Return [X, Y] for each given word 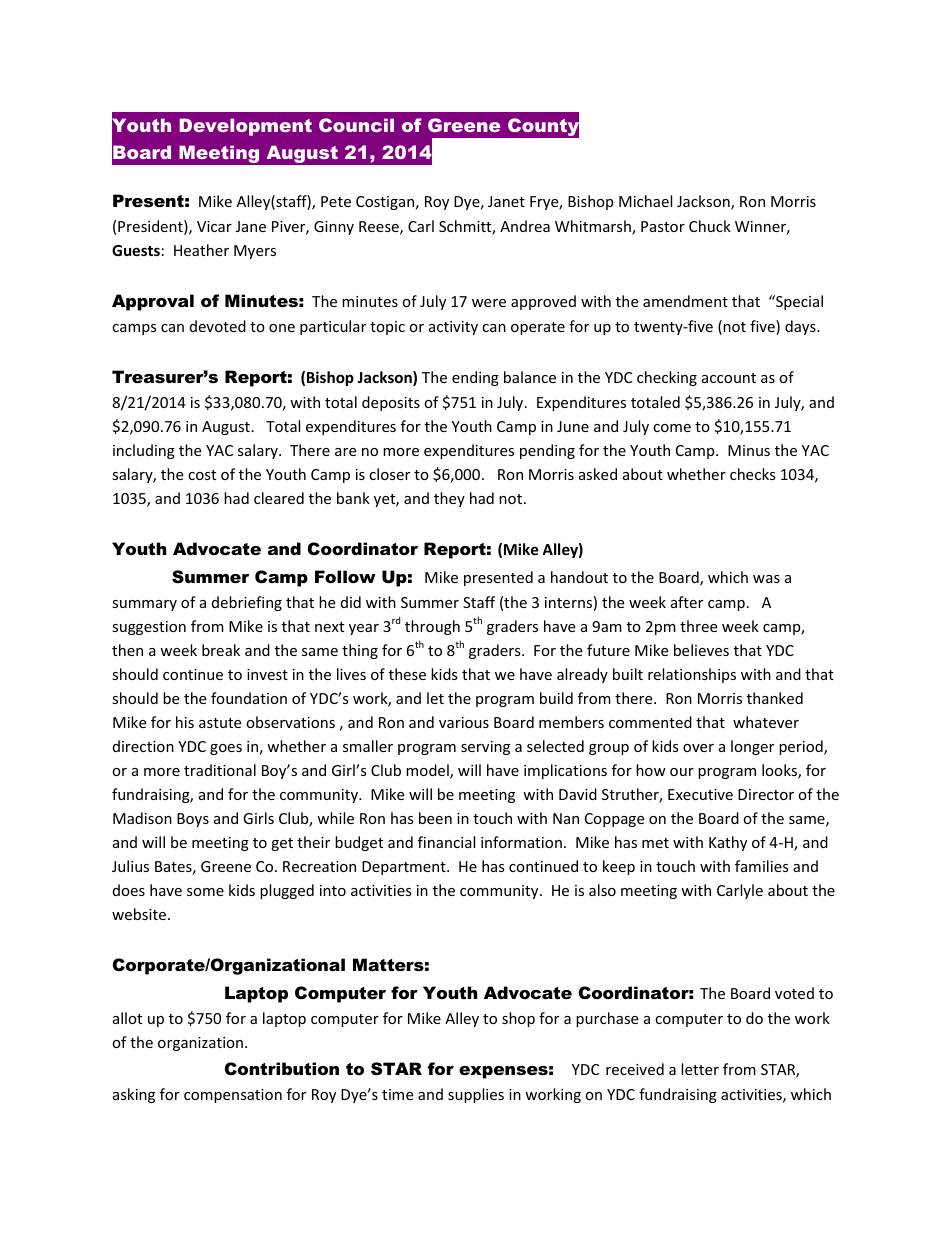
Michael [645, 201]
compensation [233, 1096]
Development [245, 127]
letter [700, 1069]
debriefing [247, 603]
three [698, 626]
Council [356, 125]
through [432, 627]
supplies [476, 1095]
